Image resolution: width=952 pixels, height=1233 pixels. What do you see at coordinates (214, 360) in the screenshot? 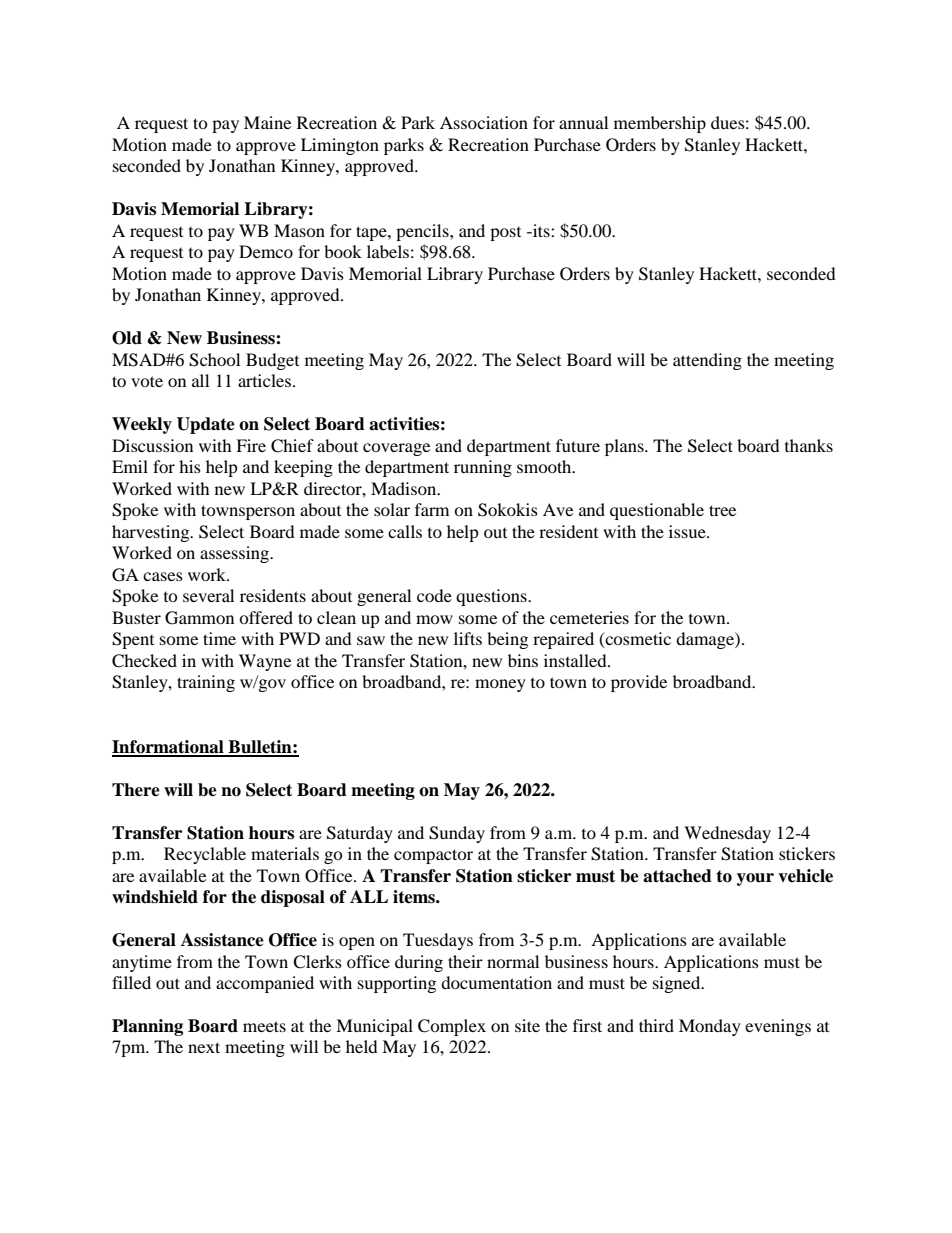
I see `School` at bounding box center [214, 360].
